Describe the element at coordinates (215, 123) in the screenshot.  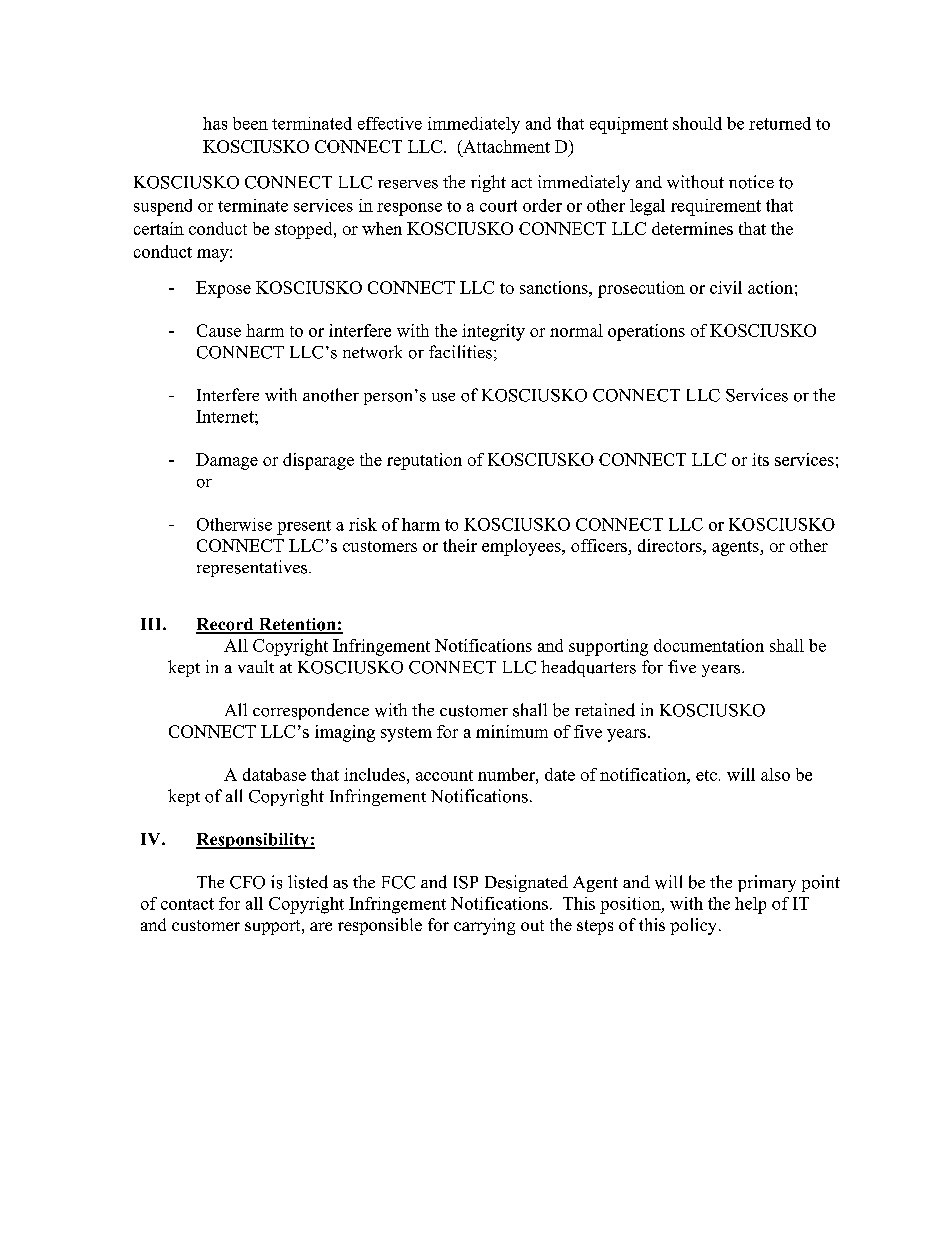
I see `has` at that location.
